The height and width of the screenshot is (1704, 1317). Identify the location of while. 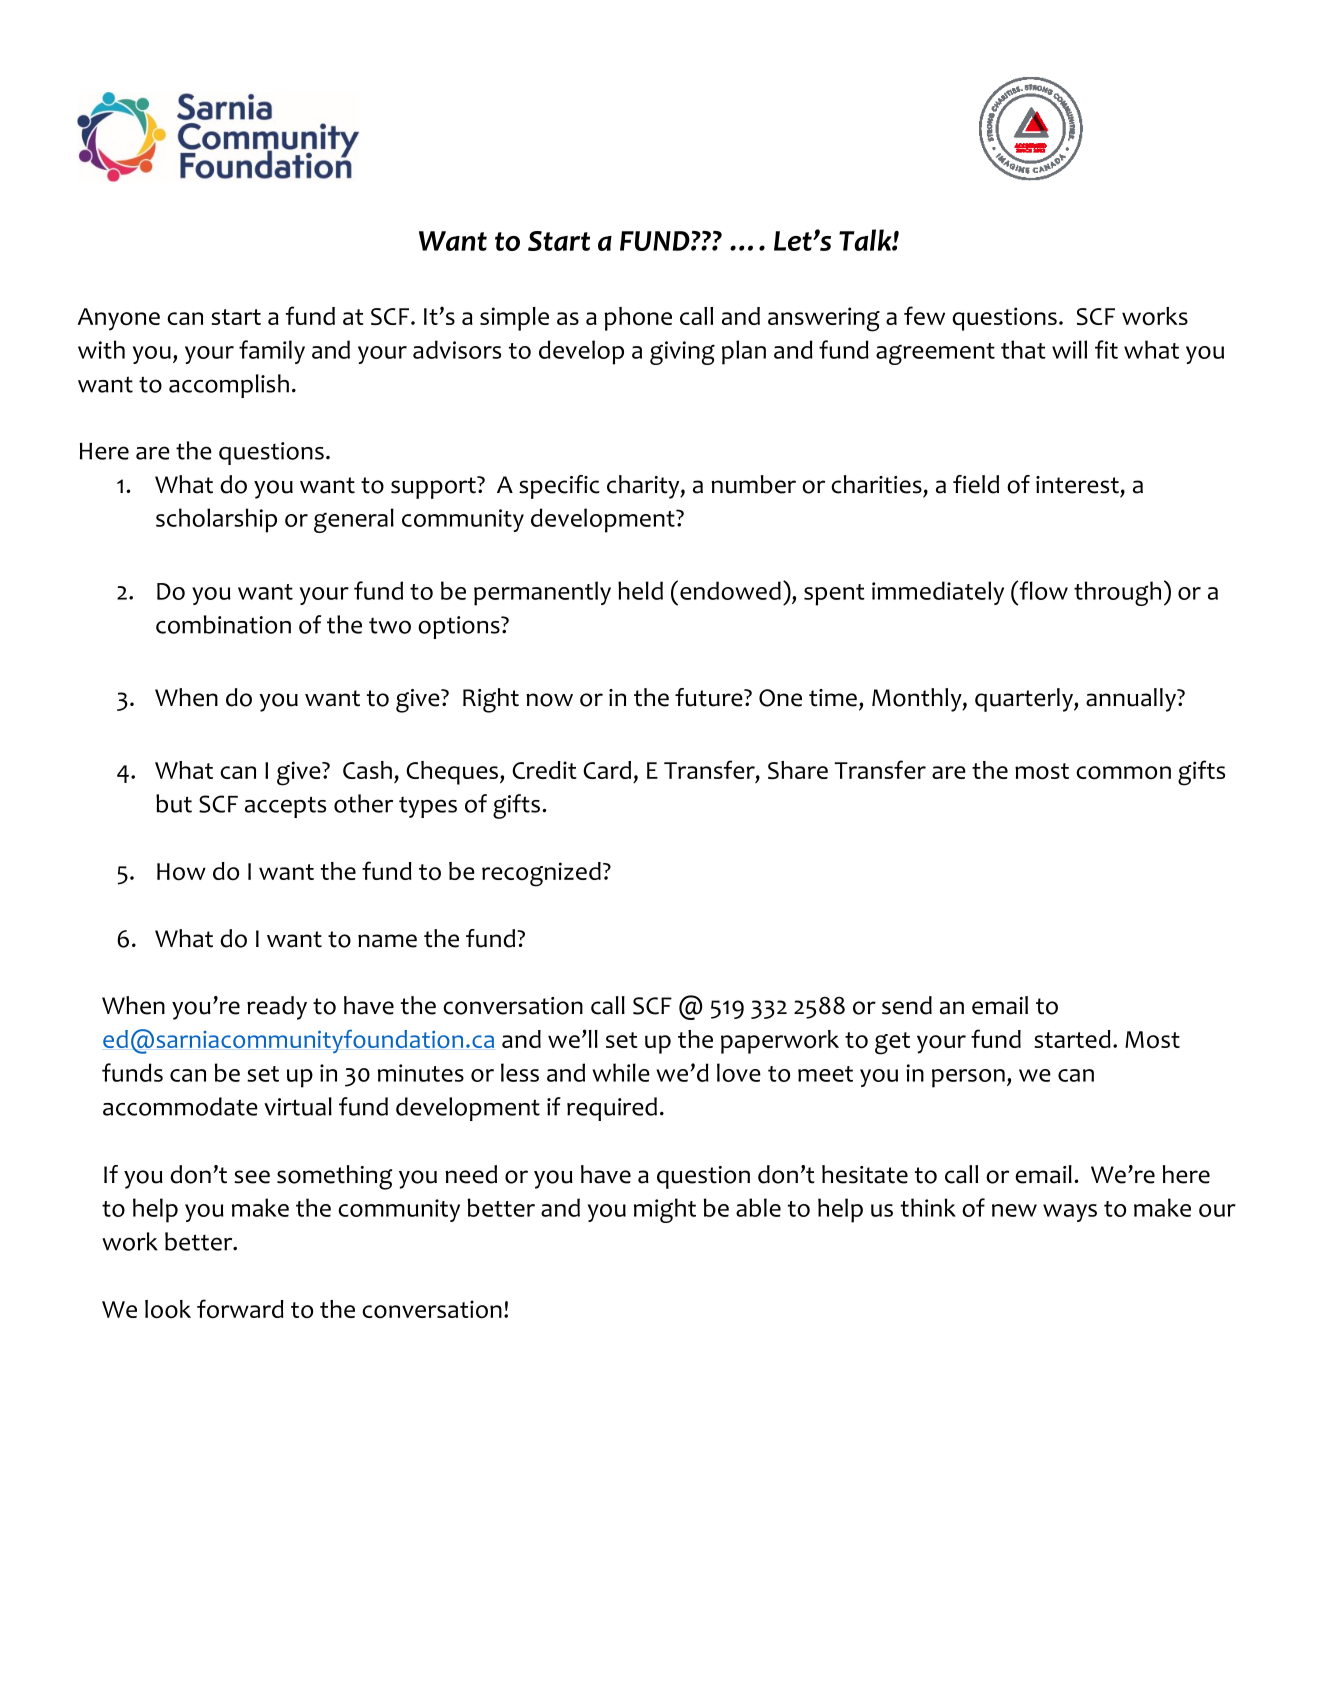
(621, 1072).
